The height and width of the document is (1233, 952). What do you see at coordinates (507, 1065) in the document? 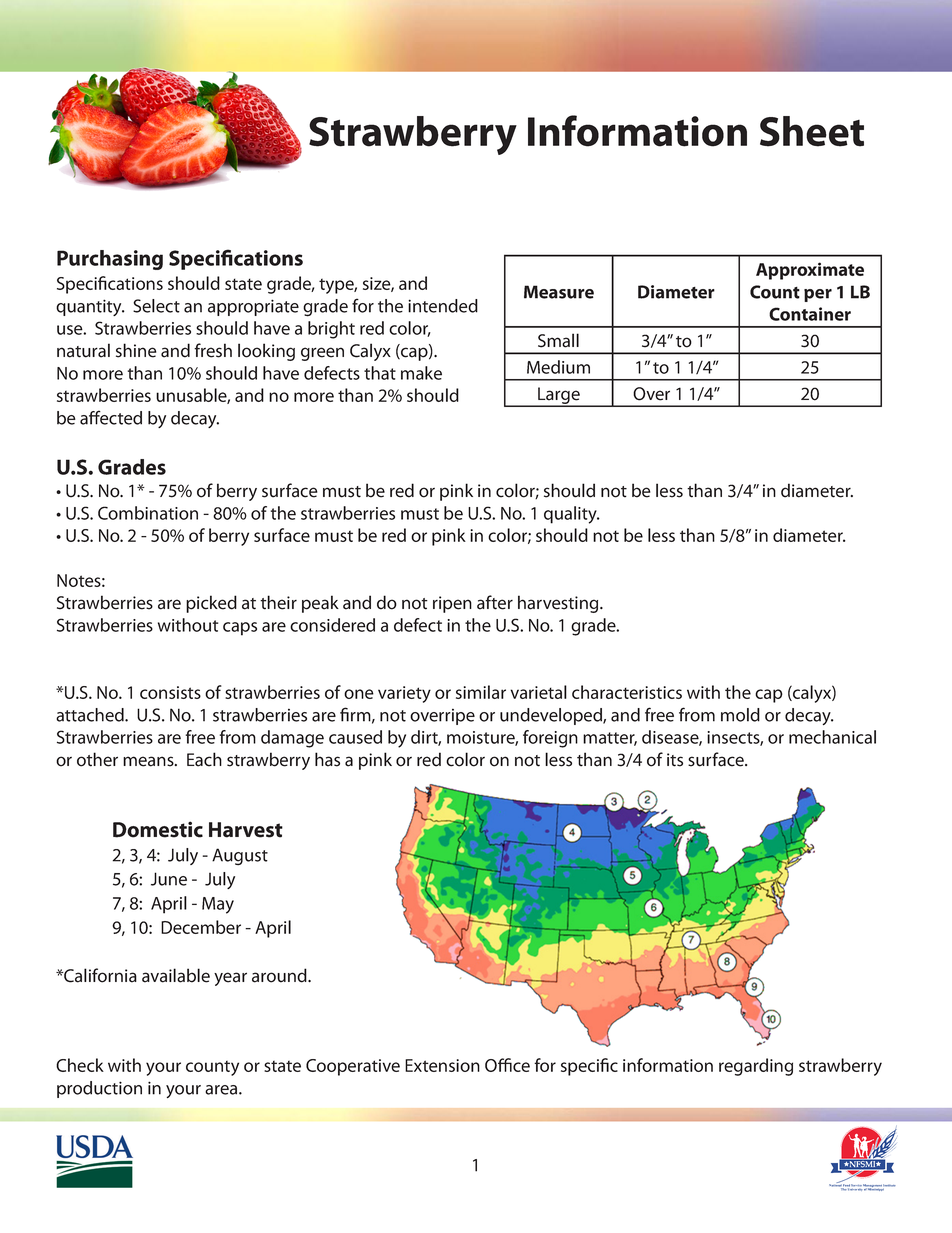
I see `Office` at bounding box center [507, 1065].
